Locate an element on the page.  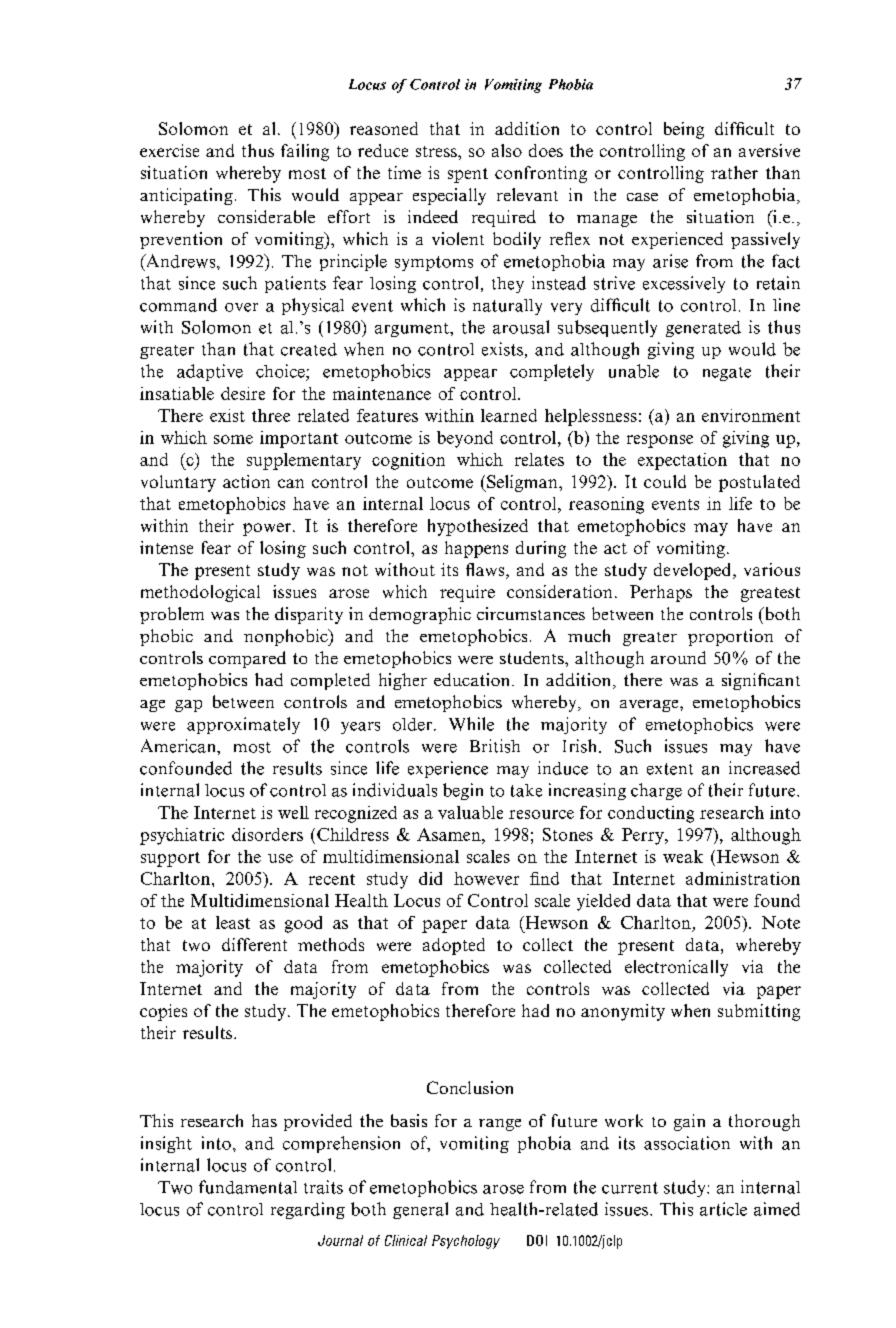
anticipating is located at coordinates (186, 196).
